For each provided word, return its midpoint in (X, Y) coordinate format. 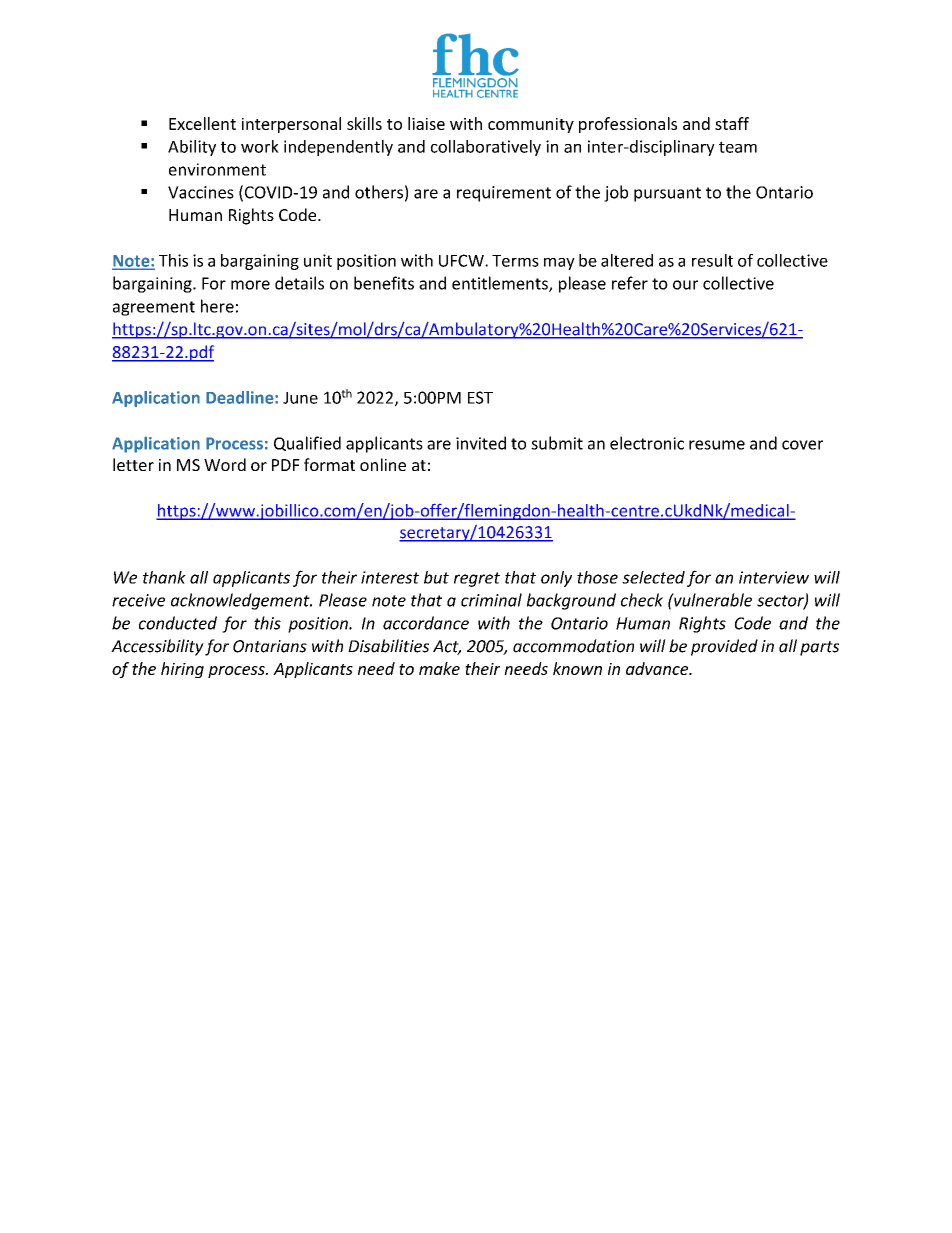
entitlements (501, 284)
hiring (182, 670)
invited (481, 443)
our (685, 285)
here (217, 306)
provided (724, 647)
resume (717, 445)
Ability (192, 148)
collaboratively (486, 148)
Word (225, 464)
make (439, 668)
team (738, 147)
